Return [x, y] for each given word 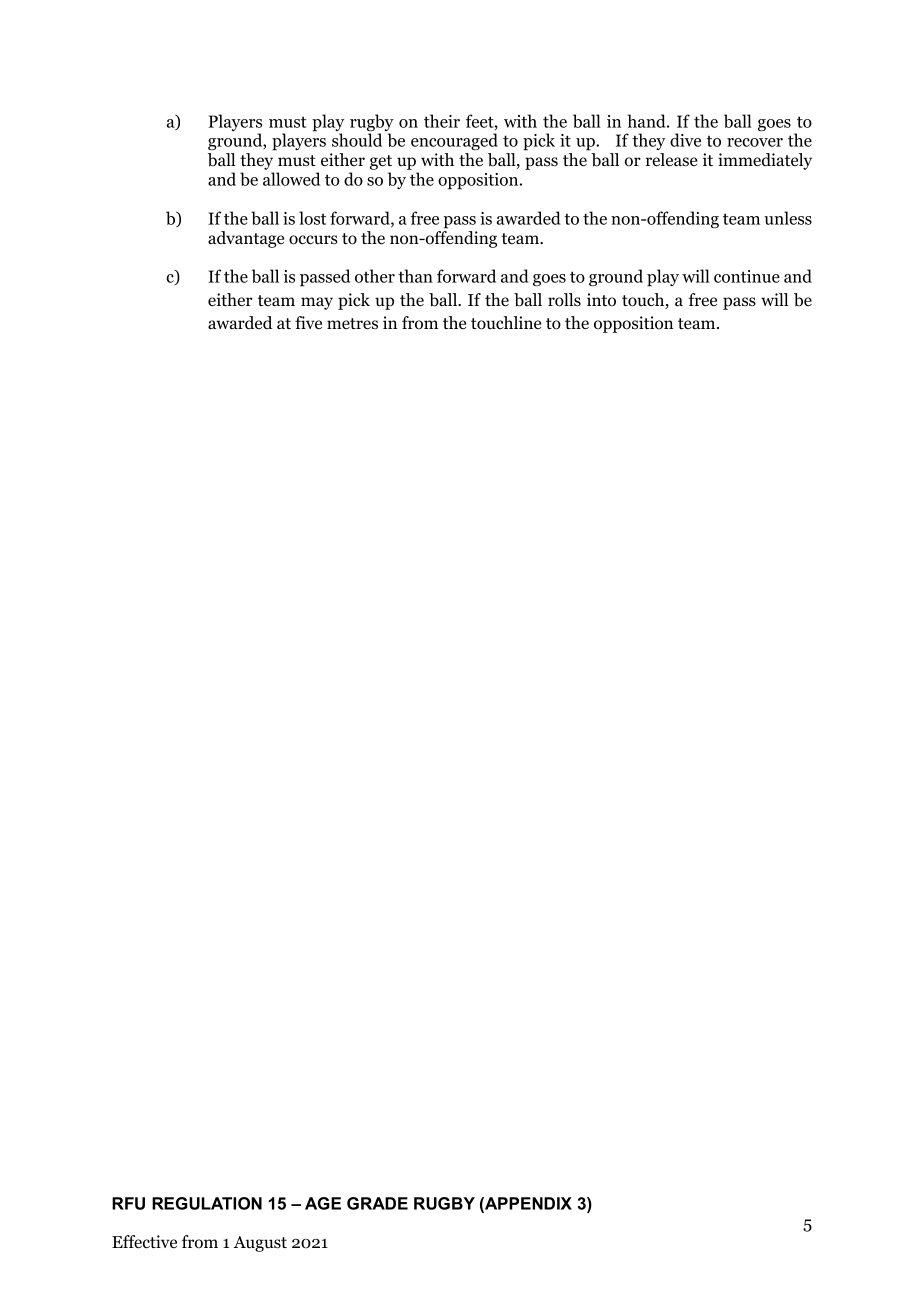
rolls [564, 300]
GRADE [377, 1203]
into [601, 300]
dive [685, 140]
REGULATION [207, 1203]
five [308, 322]
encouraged [454, 141]
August [260, 1244]
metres [352, 324]
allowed [291, 179]
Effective [144, 1242]
